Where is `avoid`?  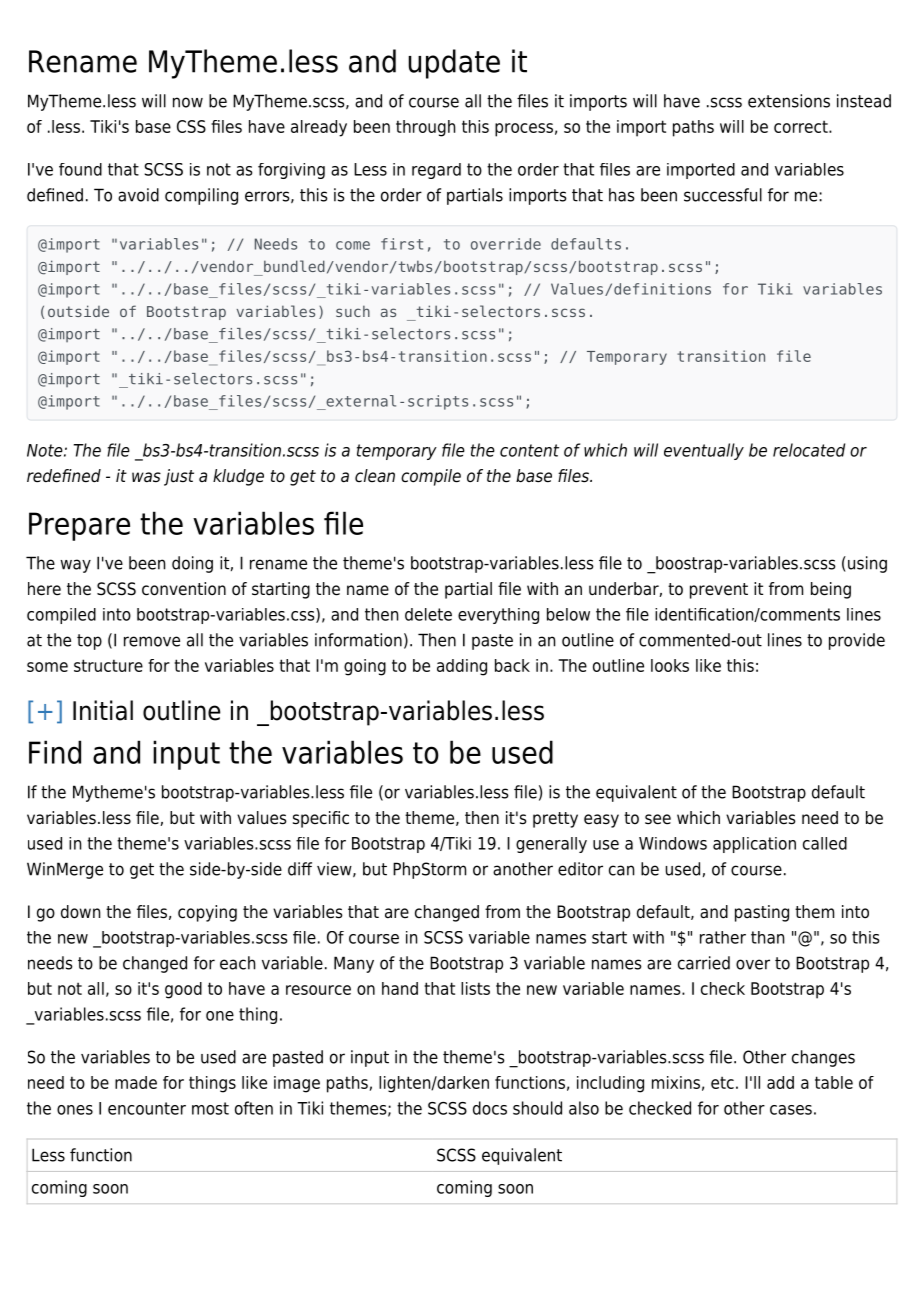 avoid is located at coordinates (138, 195).
